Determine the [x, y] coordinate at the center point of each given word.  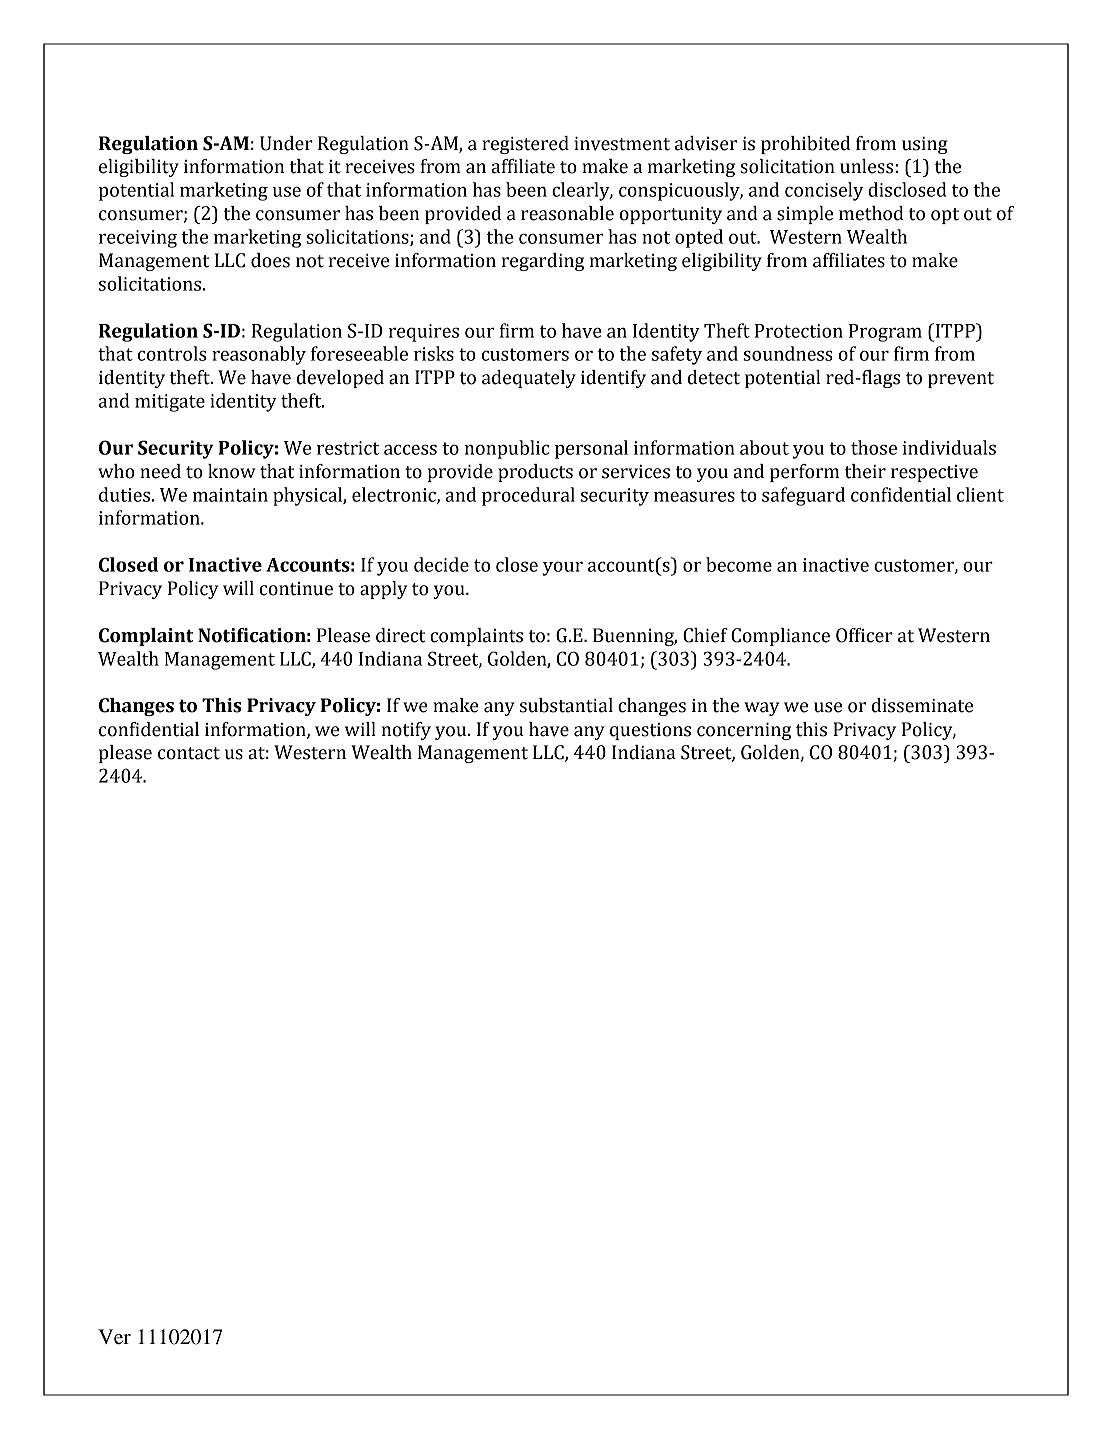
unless [866, 166]
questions [650, 731]
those [874, 447]
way [761, 709]
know [232, 471]
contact [189, 753]
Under [286, 143]
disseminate [922, 705]
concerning [744, 731]
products [535, 473]
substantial [566, 705]
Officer [864, 635]
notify [406, 731]
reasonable [567, 213]
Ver [114, 1337]
